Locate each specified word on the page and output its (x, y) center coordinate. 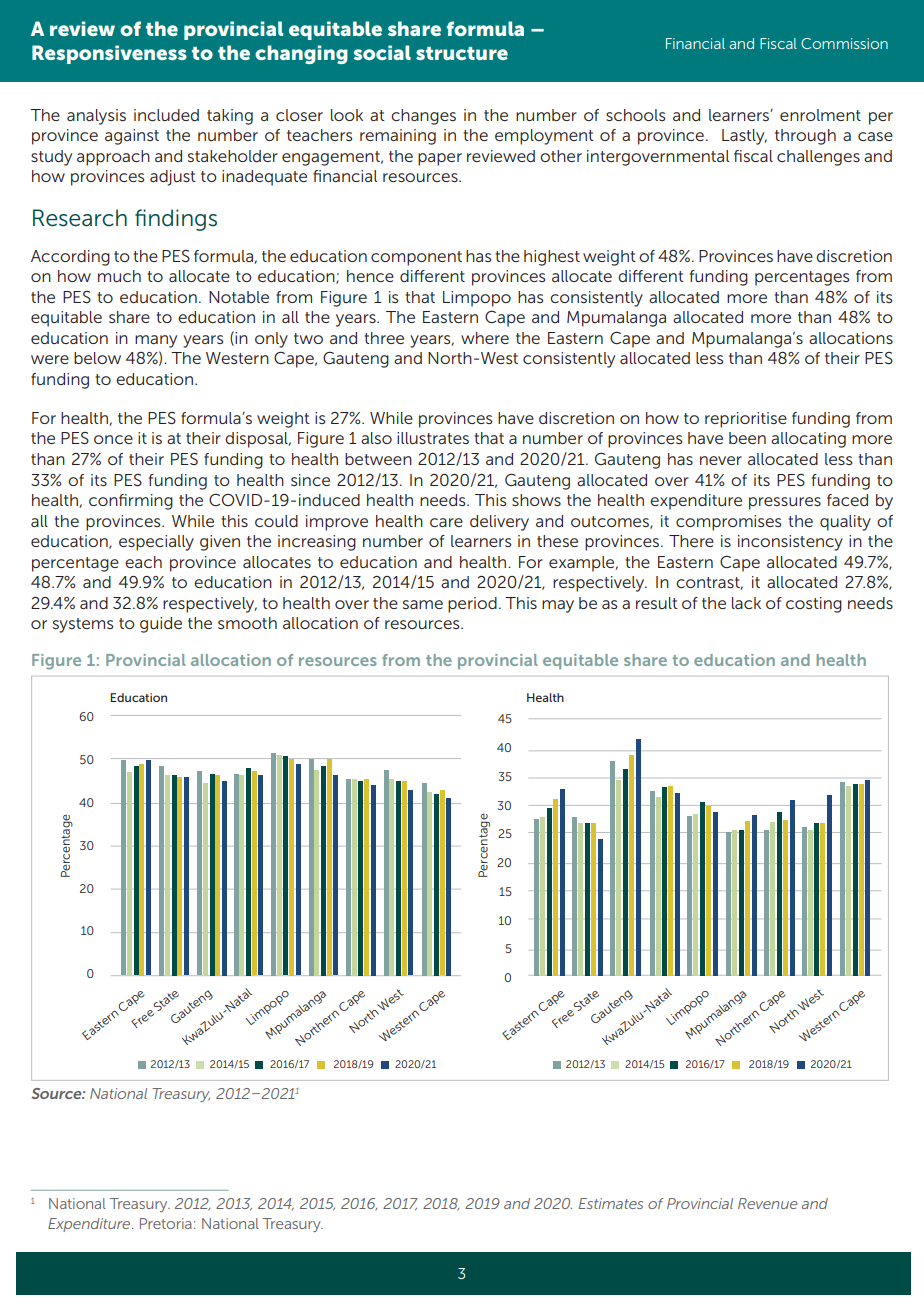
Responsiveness (109, 54)
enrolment (820, 115)
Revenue (767, 1203)
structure (462, 53)
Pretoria (166, 1223)
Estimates (611, 1203)
